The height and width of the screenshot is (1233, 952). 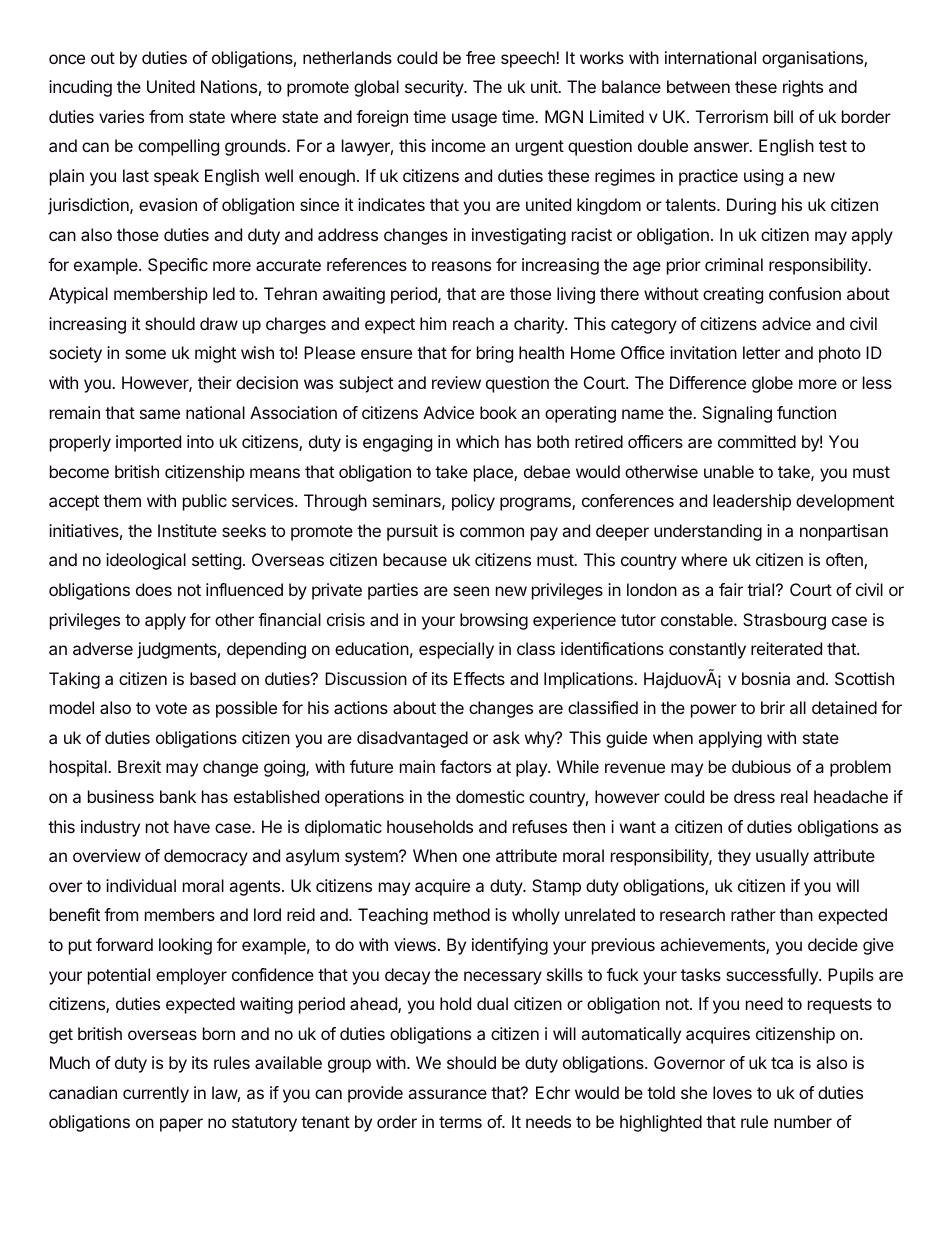 What do you see at coordinates (156, 1094) in the screenshot?
I see `currently` at bounding box center [156, 1094].
